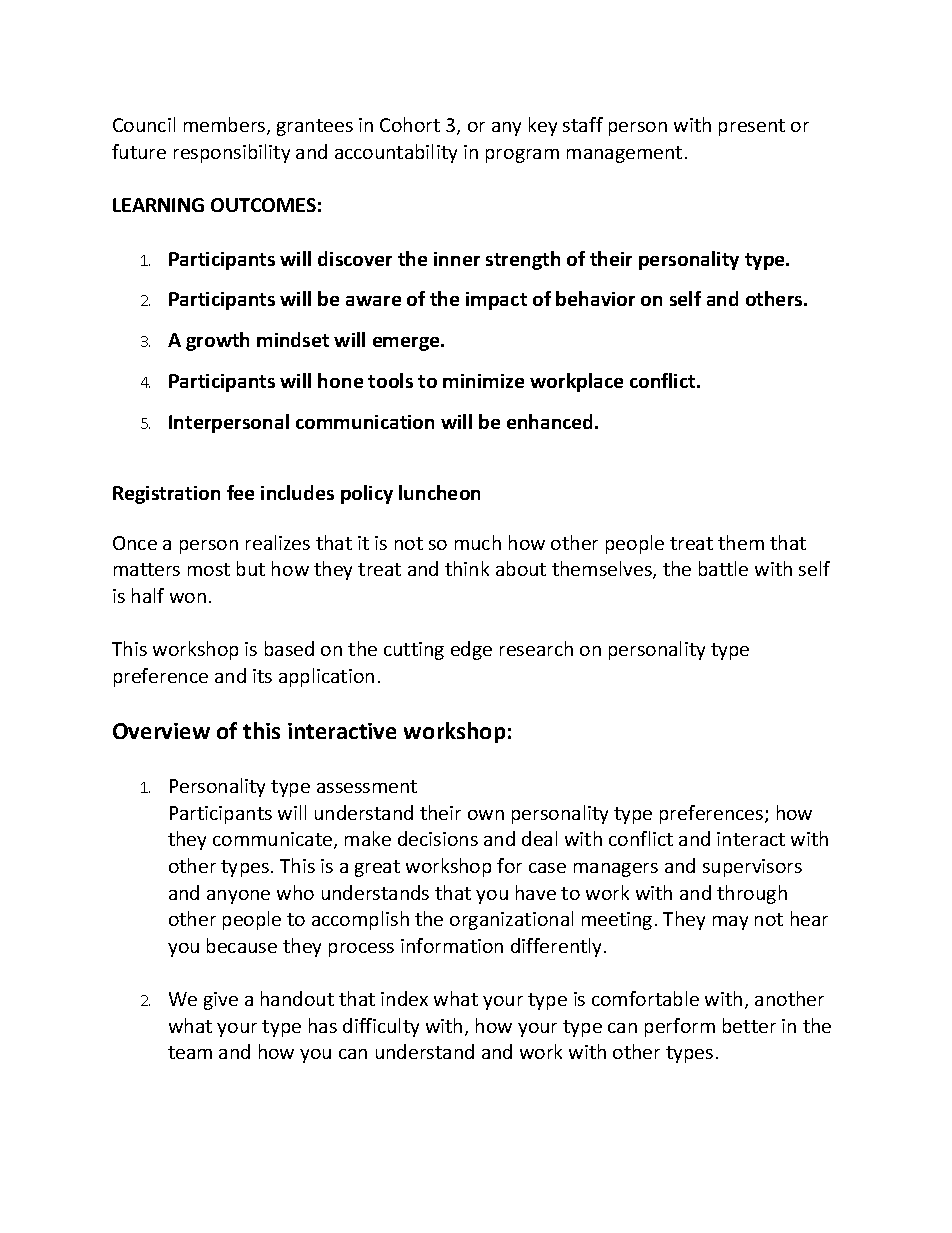  Describe the element at coordinates (752, 127) in the image. I see `present` at that location.
